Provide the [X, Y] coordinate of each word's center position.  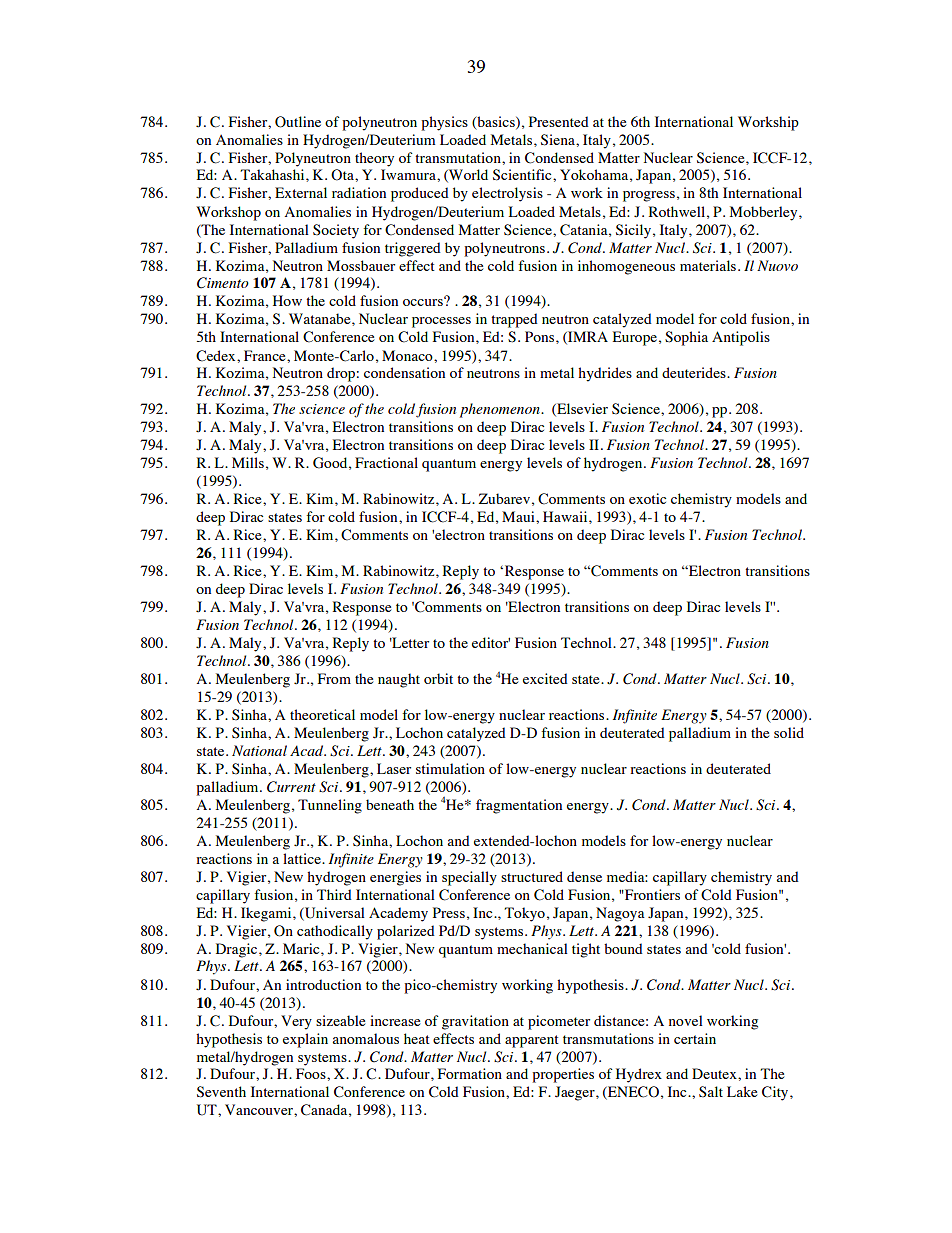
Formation [470, 1073]
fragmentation [519, 806]
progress [649, 196]
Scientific [523, 175]
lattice [303, 858]
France [266, 355]
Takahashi [273, 174]
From [334, 678]
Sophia [686, 338]
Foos [312, 1073]
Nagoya [620, 914]
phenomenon [501, 410]
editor [491, 642]
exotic [647, 498]
